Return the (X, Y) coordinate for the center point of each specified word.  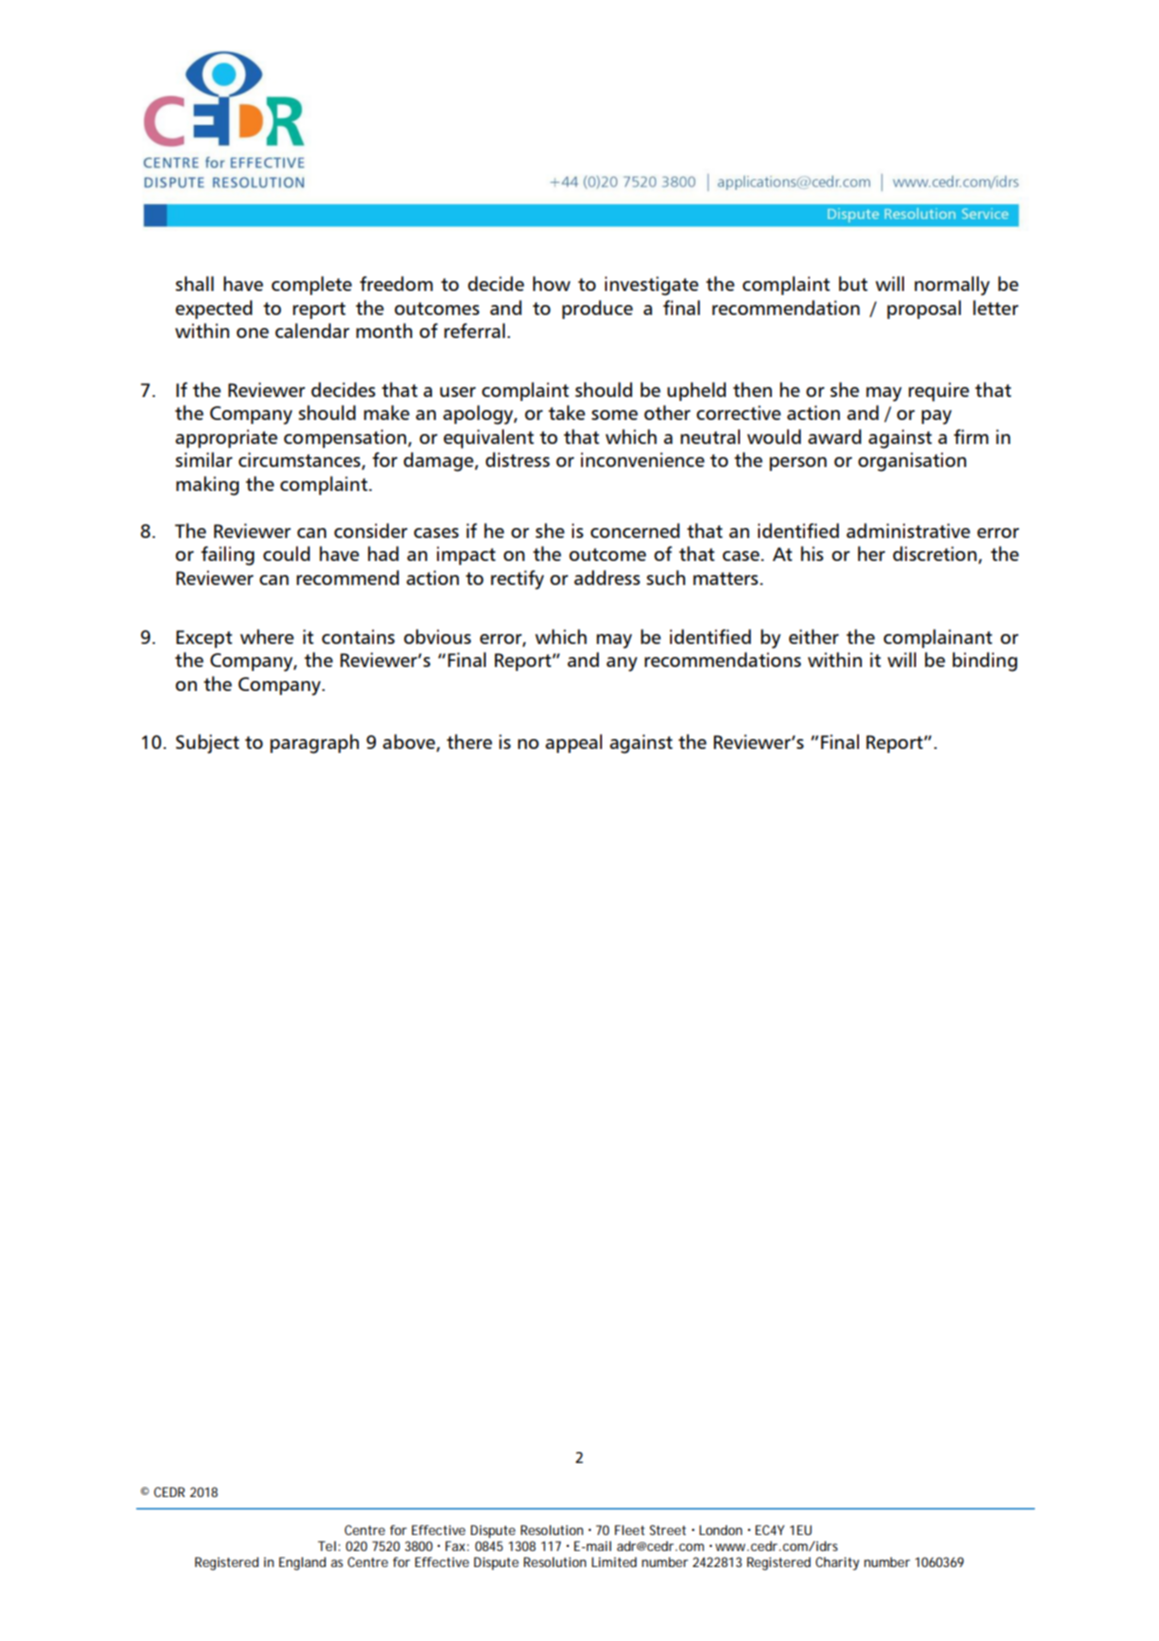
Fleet (630, 1530)
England (302, 1563)
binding (985, 662)
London (720, 1530)
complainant (937, 638)
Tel (327, 1546)
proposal (924, 309)
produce (597, 309)
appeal (573, 743)
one (252, 333)
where (267, 636)
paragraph (314, 744)
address (607, 577)
